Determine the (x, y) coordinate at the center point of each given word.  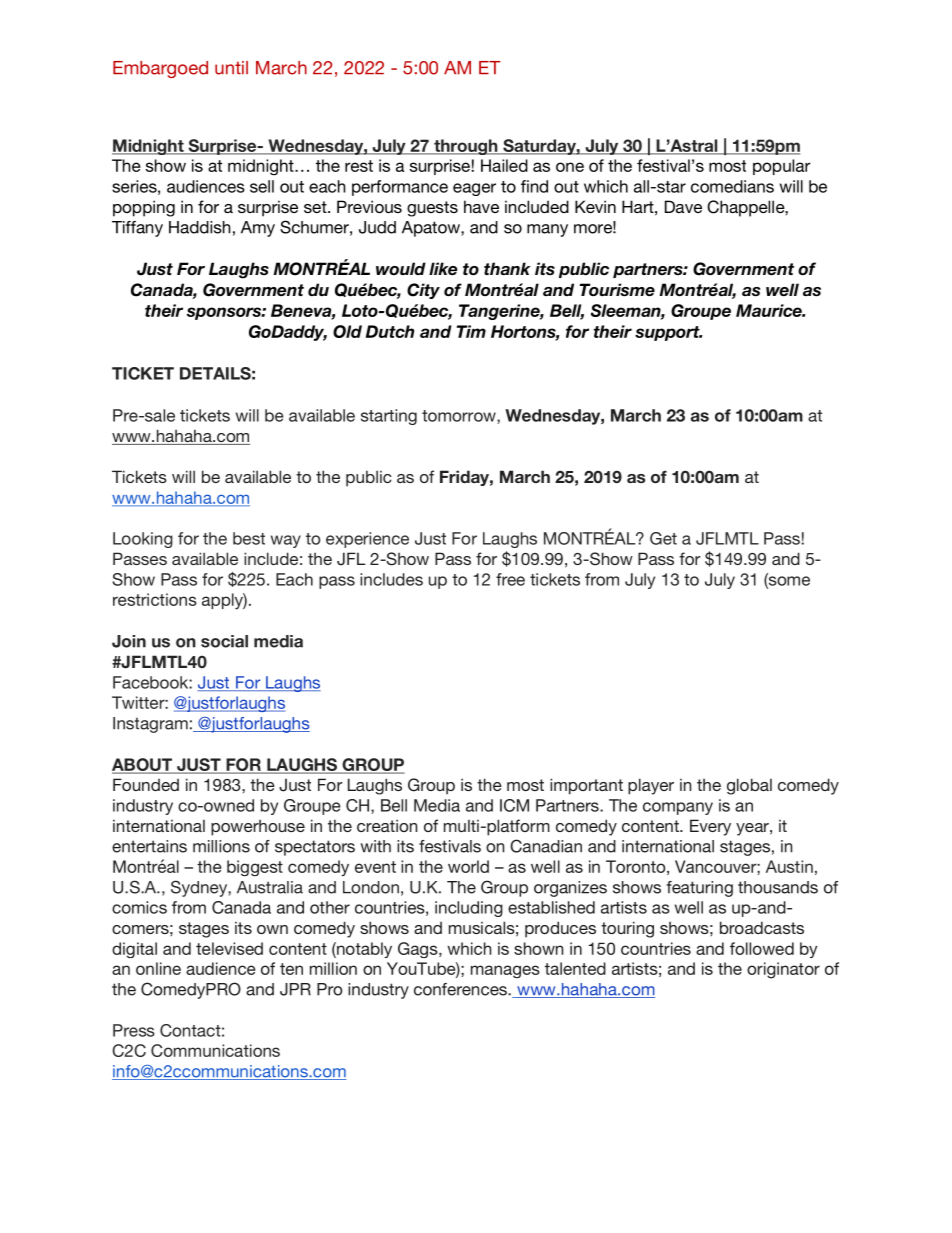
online (158, 968)
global (749, 786)
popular (782, 167)
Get (663, 538)
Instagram (150, 725)
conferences (461, 989)
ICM (514, 805)
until (231, 68)
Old (347, 331)
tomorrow (460, 417)
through (466, 147)
